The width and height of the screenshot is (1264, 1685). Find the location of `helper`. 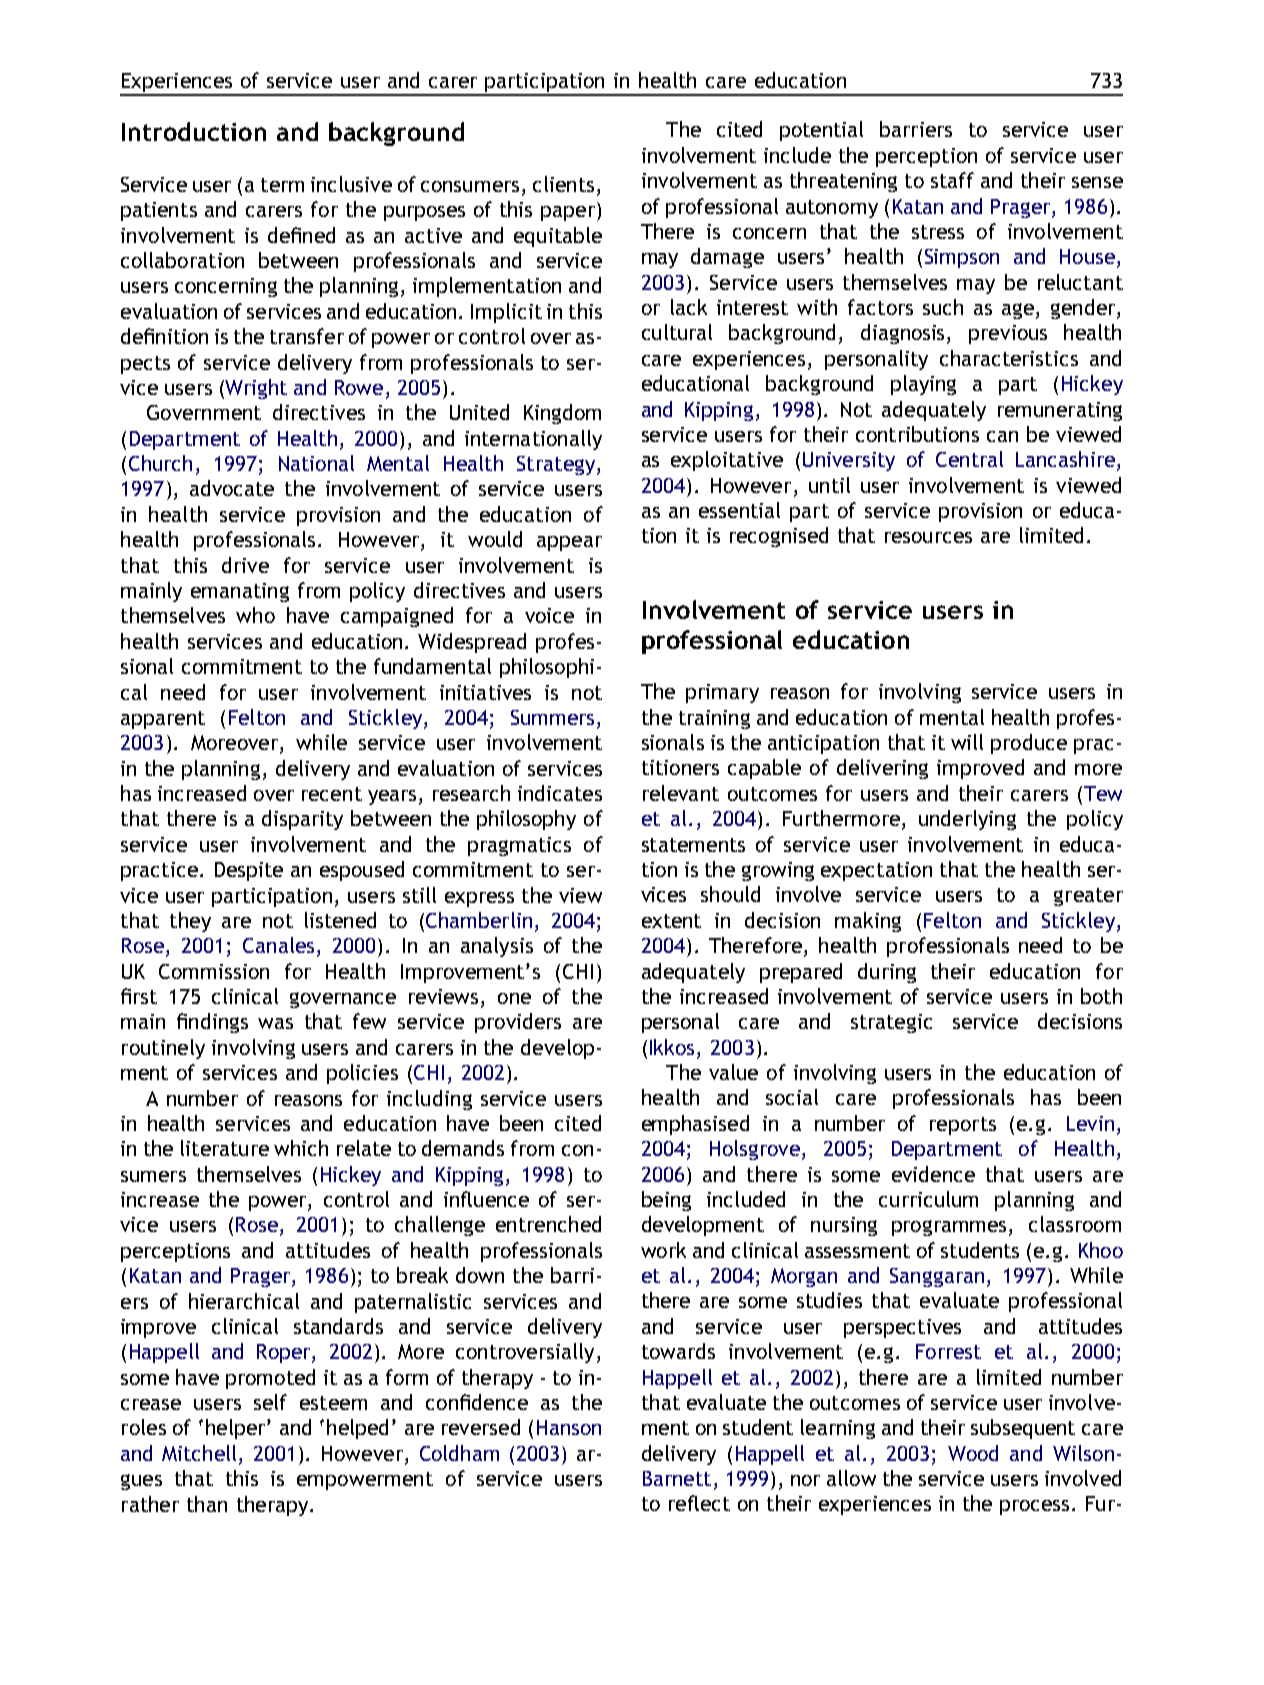

helper is located at coordinates (237, 1429).
